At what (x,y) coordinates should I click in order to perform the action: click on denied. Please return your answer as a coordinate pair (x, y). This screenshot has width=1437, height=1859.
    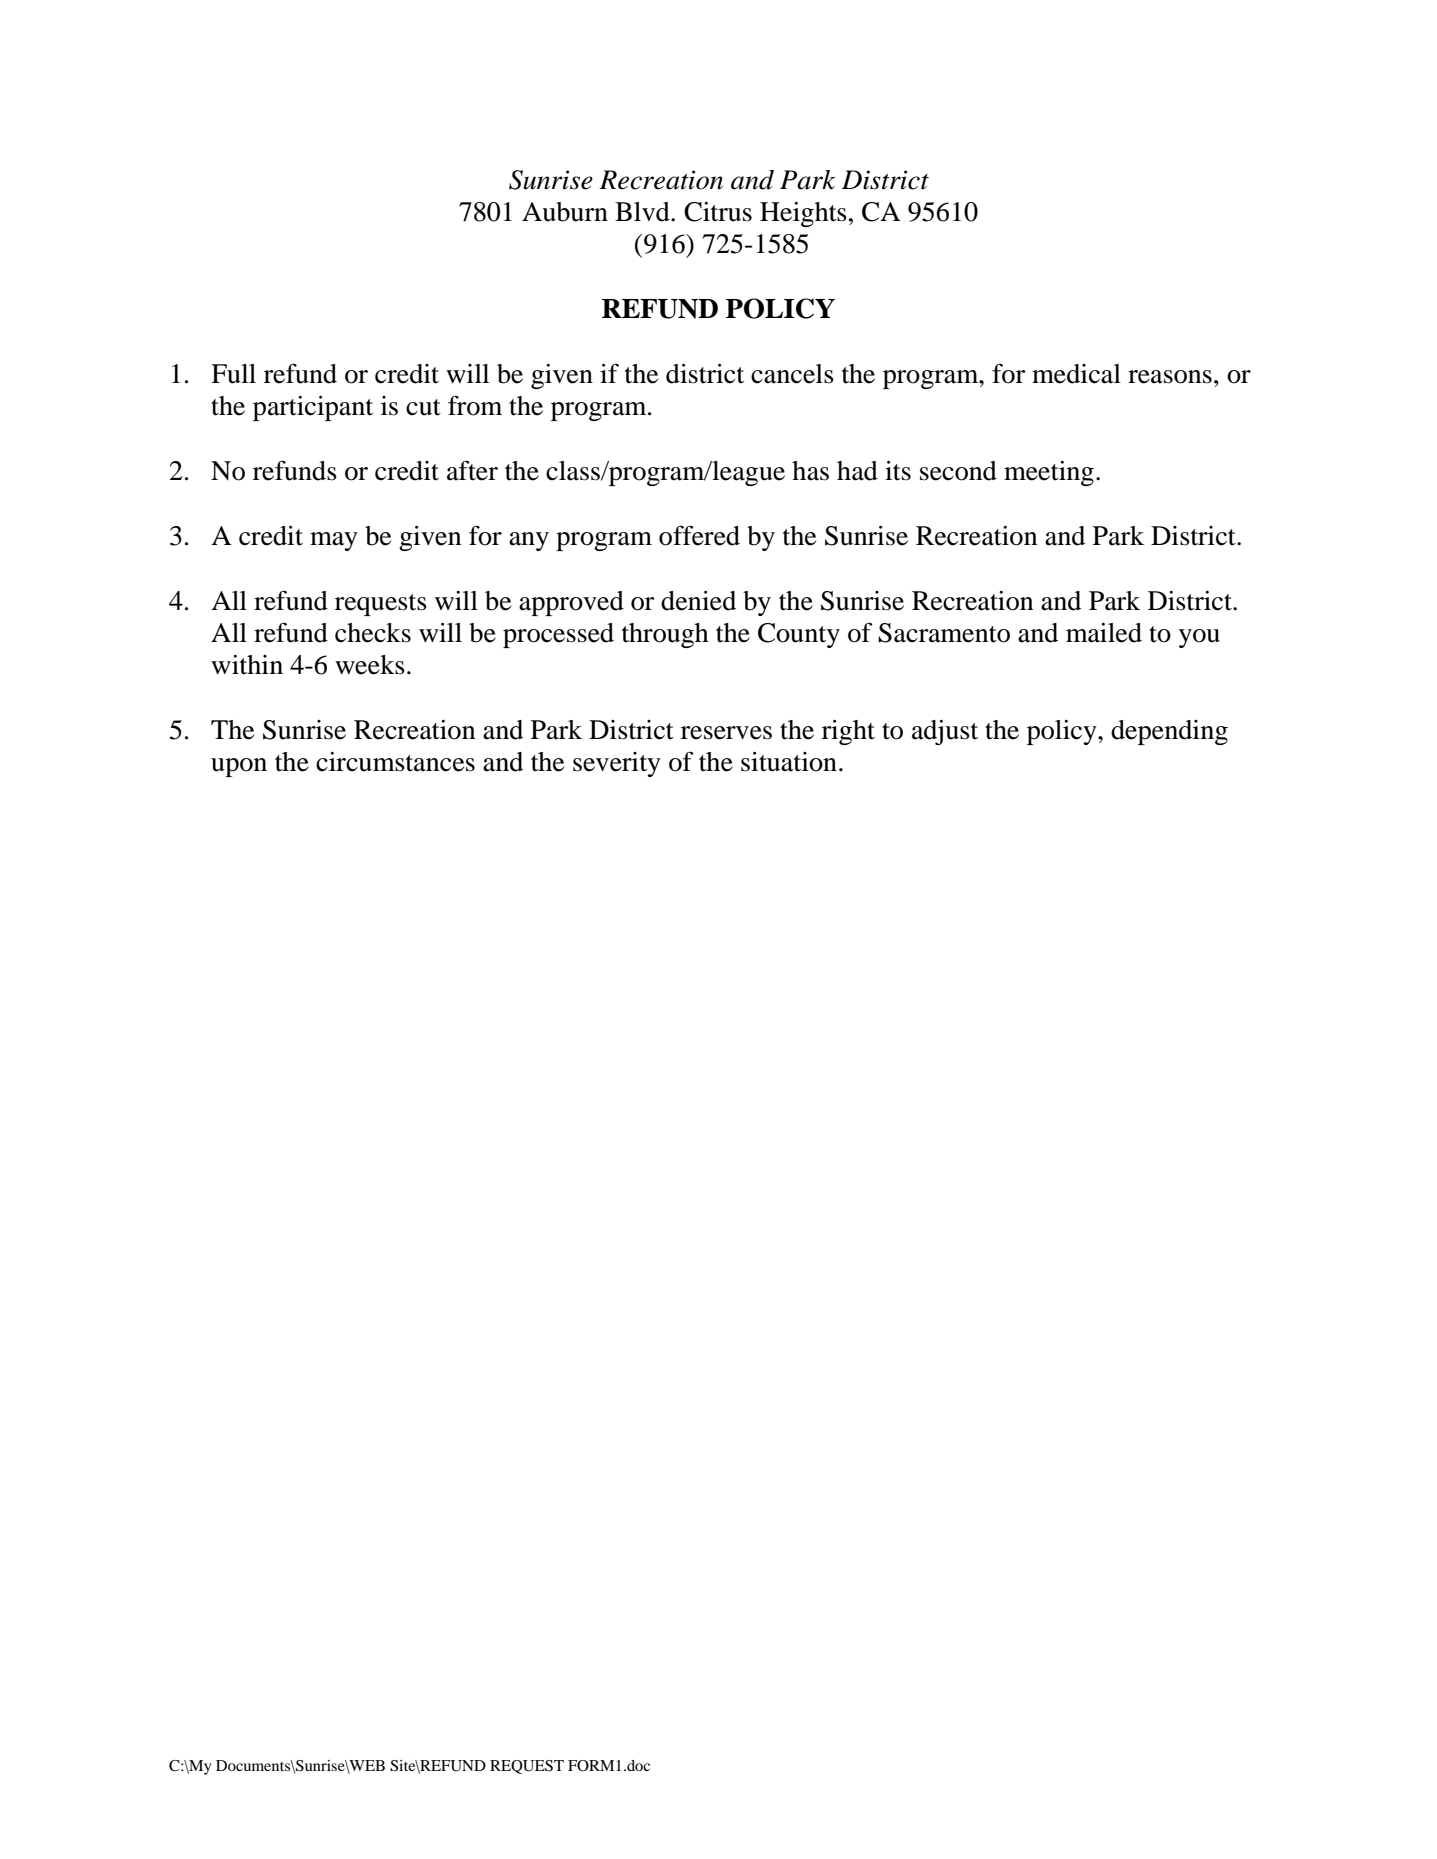
    Looking at the image, I should click on (698, 601).
